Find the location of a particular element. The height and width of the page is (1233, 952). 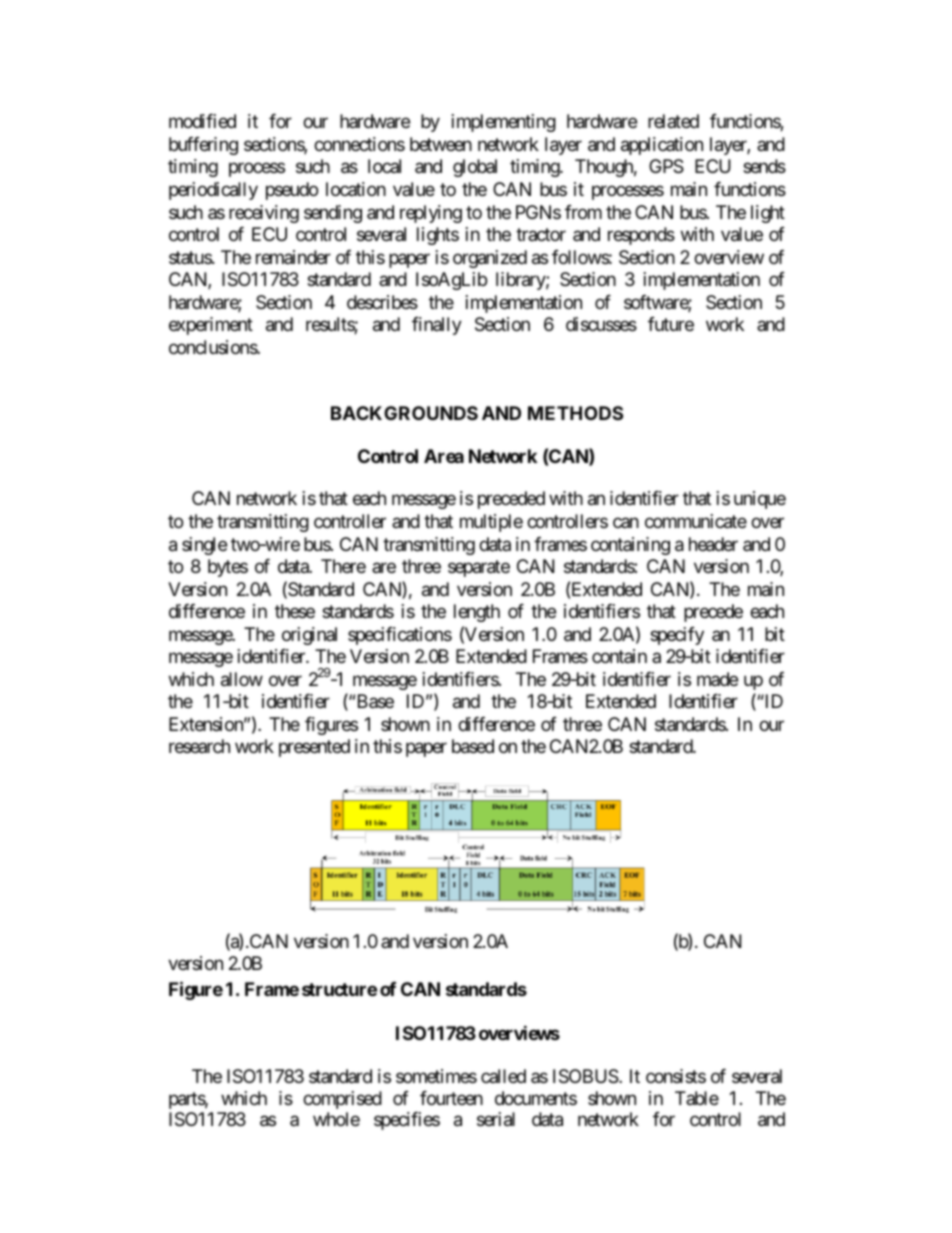

Area is located at coordinates (444, 456).
